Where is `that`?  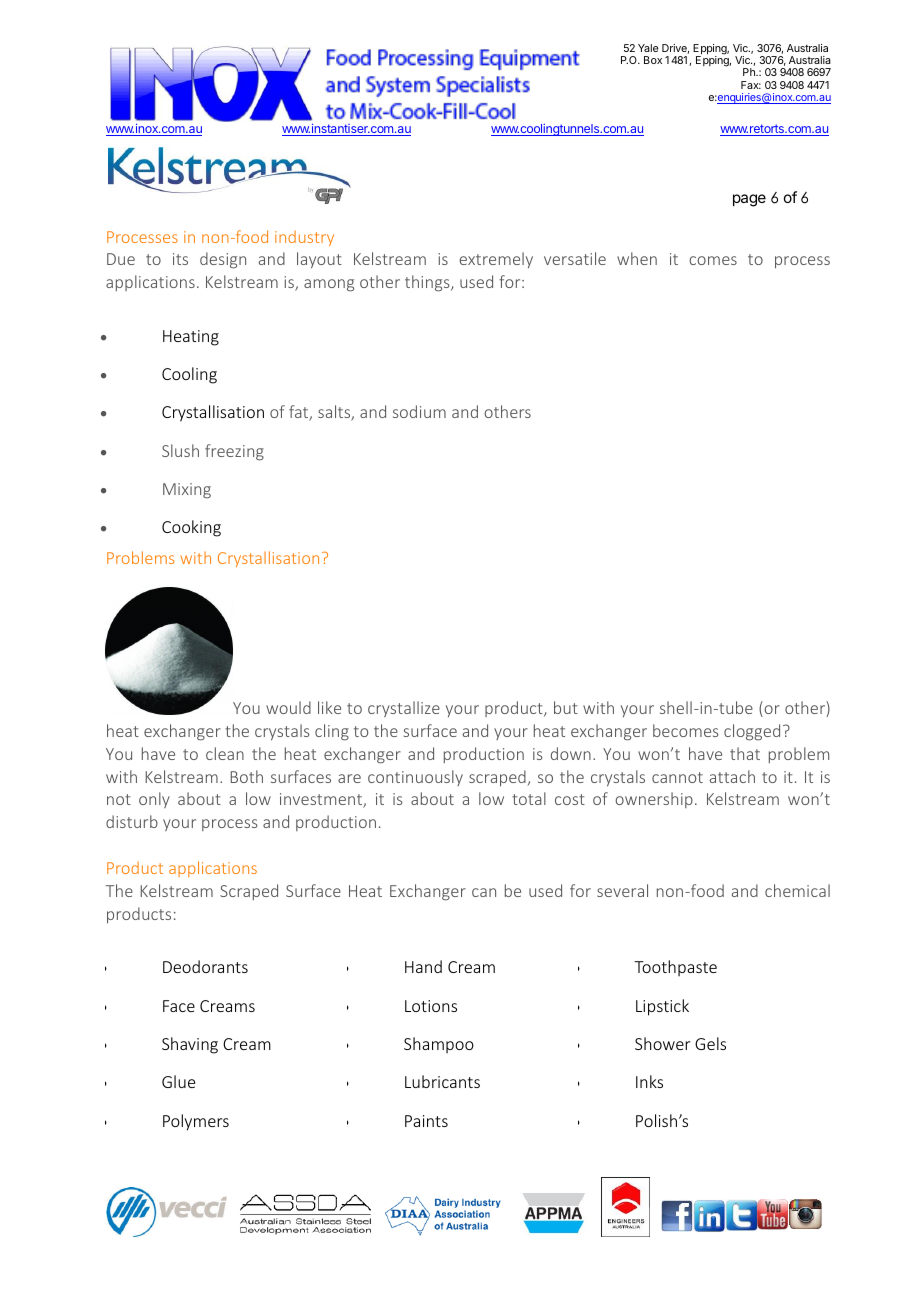 that is located at coordinates (745, 753).
